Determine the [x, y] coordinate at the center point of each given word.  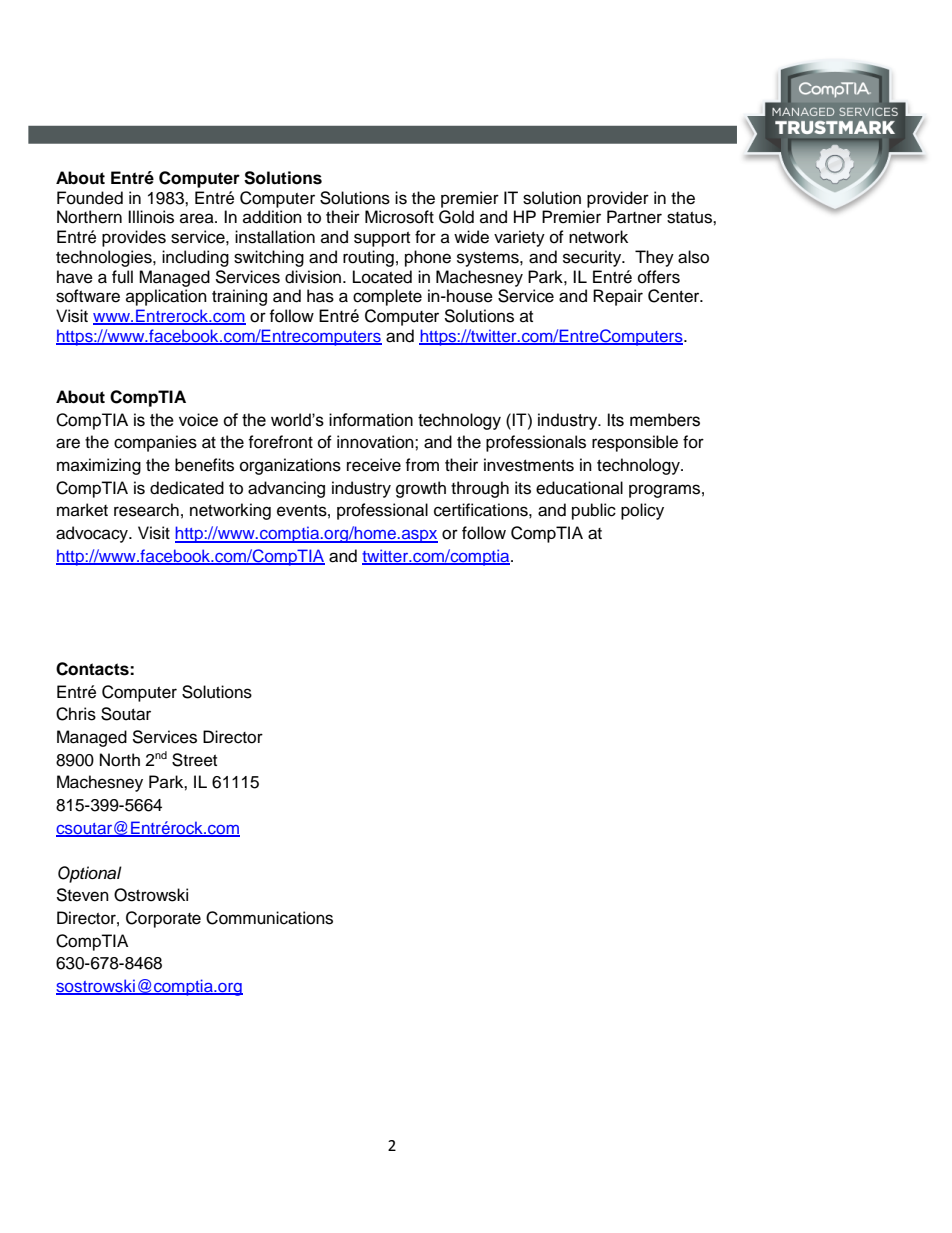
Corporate [163, 919]
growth [421, 489]
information [371, 420]
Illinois [151, 217]
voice [198, 420]
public [594, 511]
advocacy [93, 534]
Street [194, 760]
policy [642, 511]
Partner [634, 217]
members [665, 420]
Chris [76, 714]
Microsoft [399, 217]
